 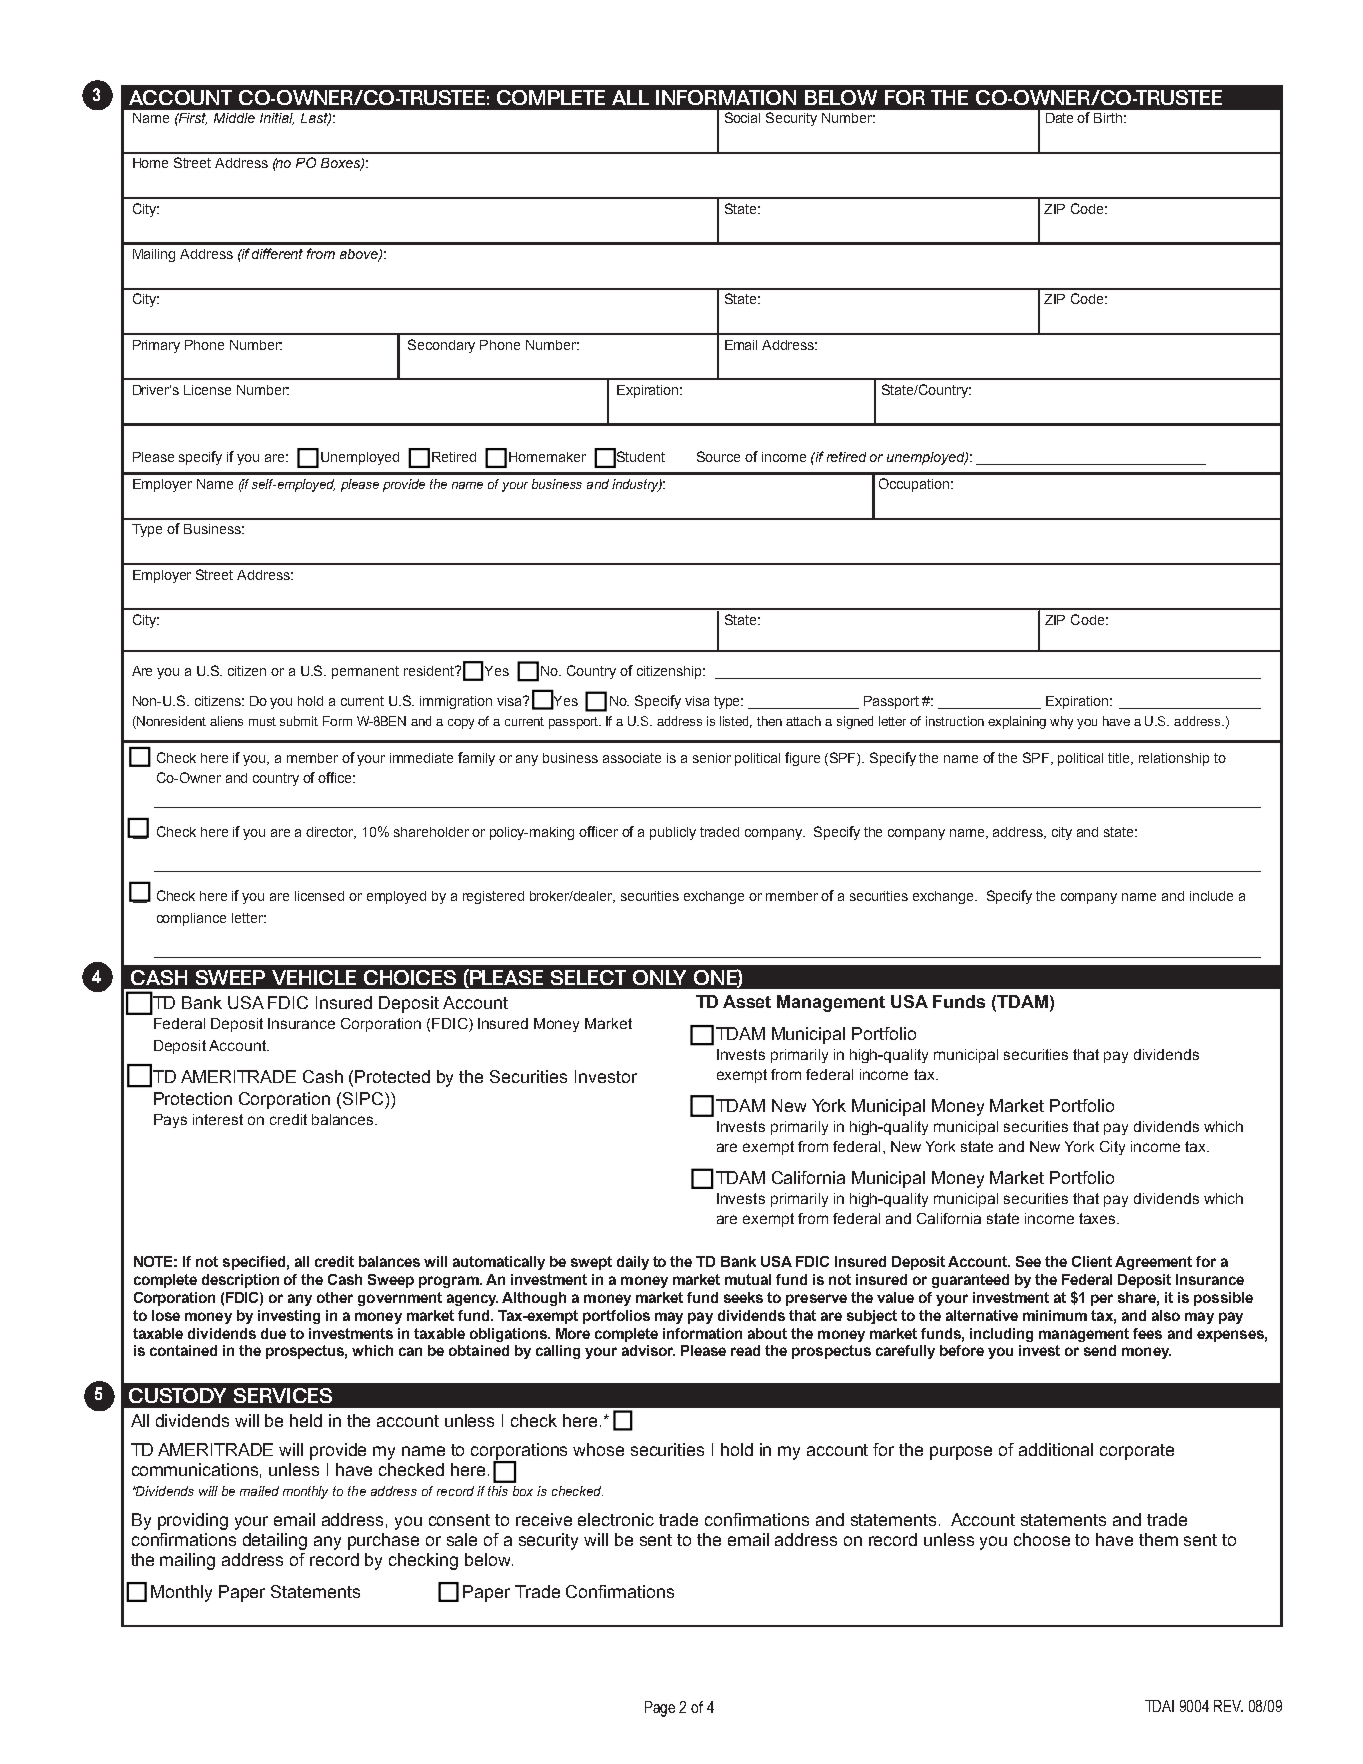 What do you see at coordinates (314, 977) in the image?
I see `VEHICLE` at bounding box center [314, 977].
